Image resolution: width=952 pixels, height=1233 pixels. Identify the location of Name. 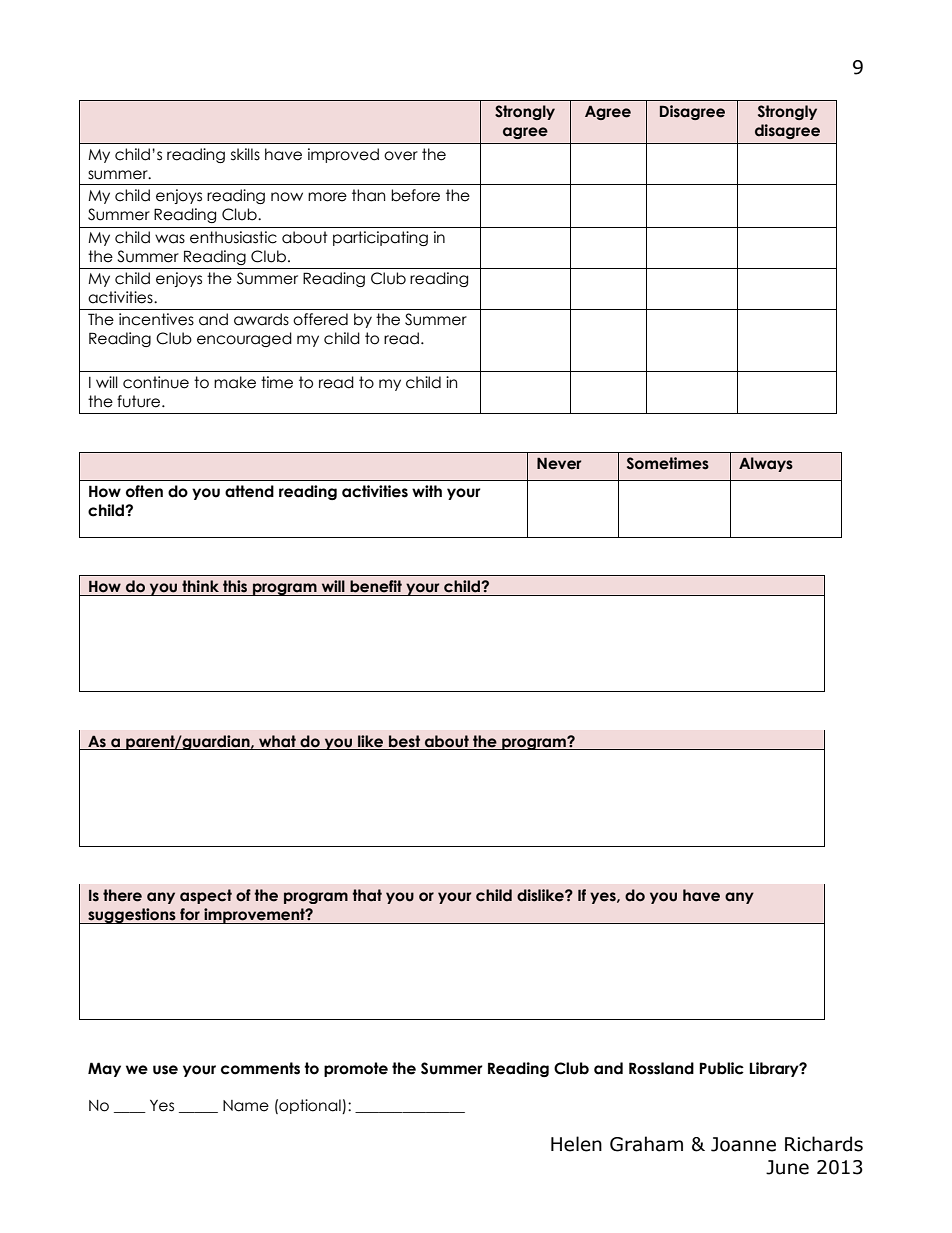
(246, 1106).
